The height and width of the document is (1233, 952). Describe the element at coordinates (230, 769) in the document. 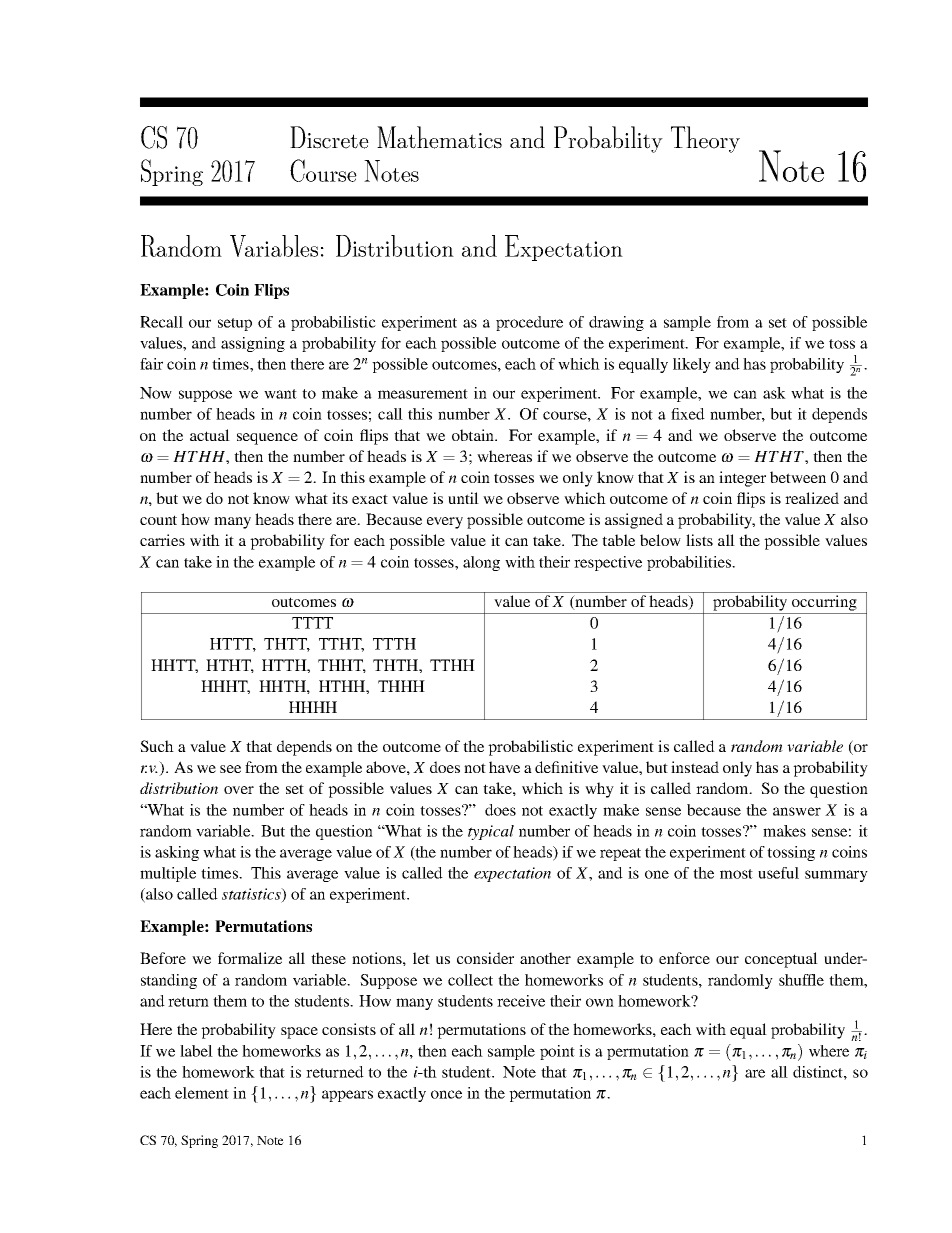

I see `see` at that location.
